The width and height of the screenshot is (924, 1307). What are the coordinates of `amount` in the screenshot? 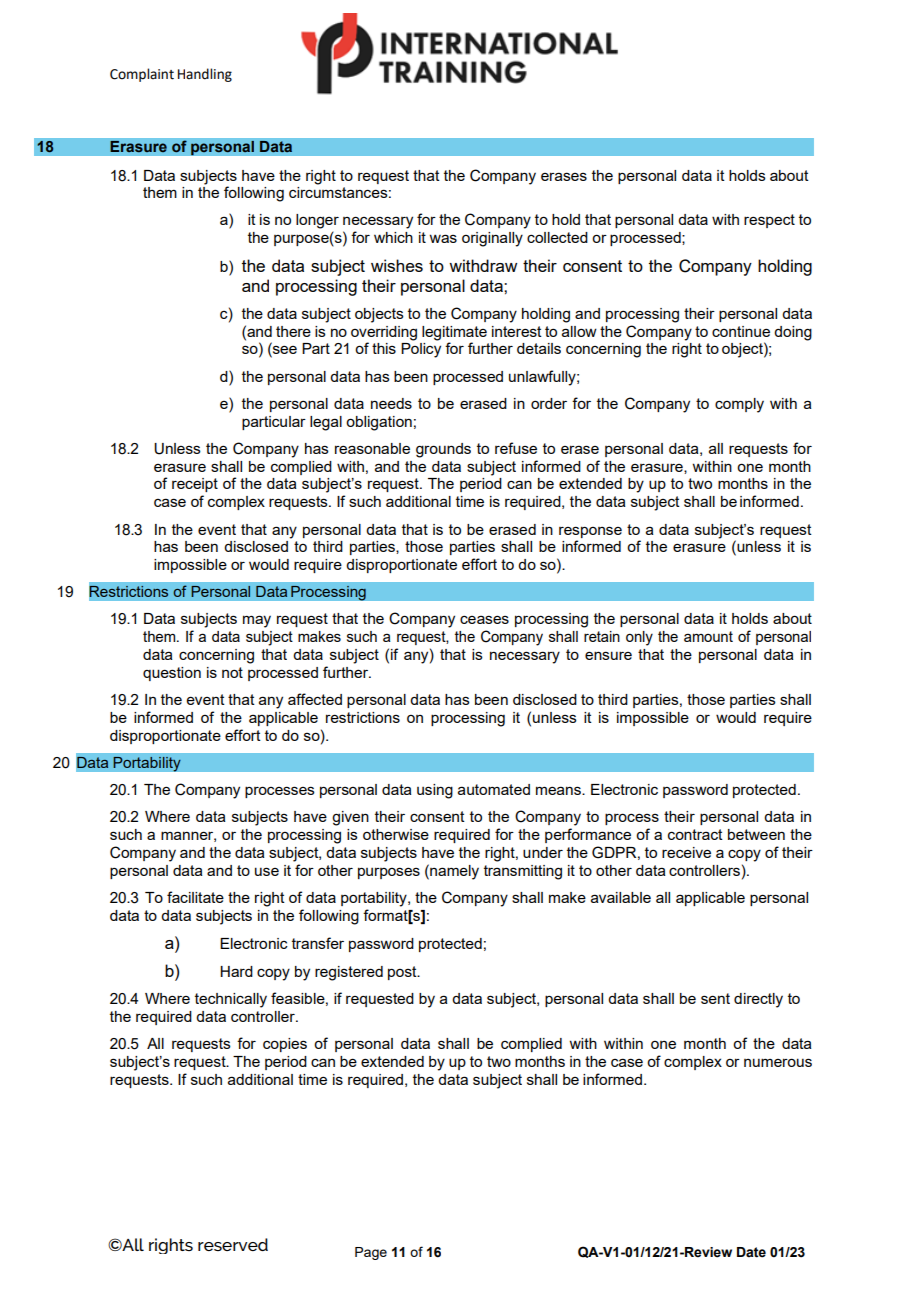 It's located at (708, 636).
